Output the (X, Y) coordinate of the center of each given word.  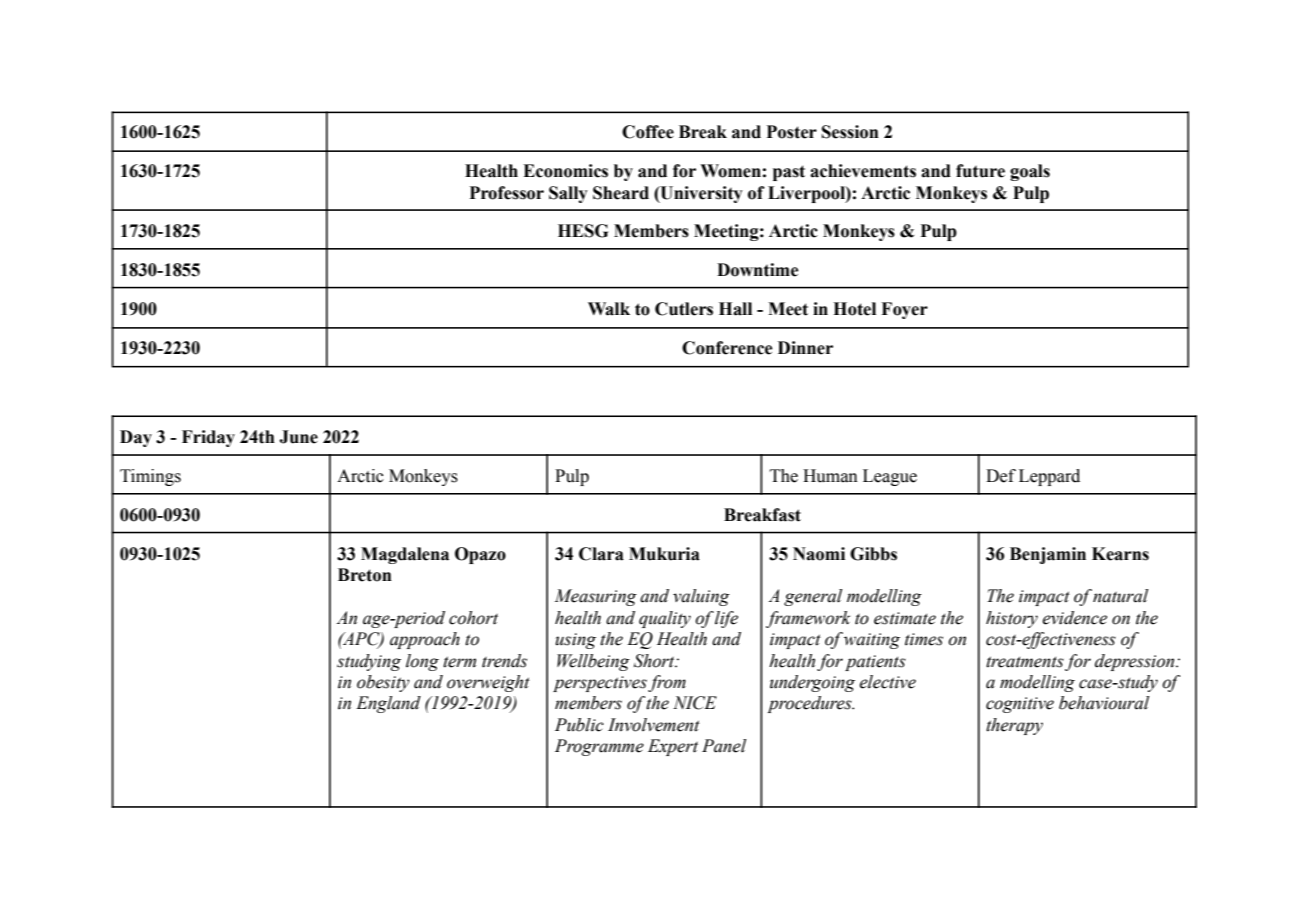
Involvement (654, 725)
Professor (506, 193)
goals (1030, 172)
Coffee (648, 132)
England (388, 704)
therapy (1014, 726)
